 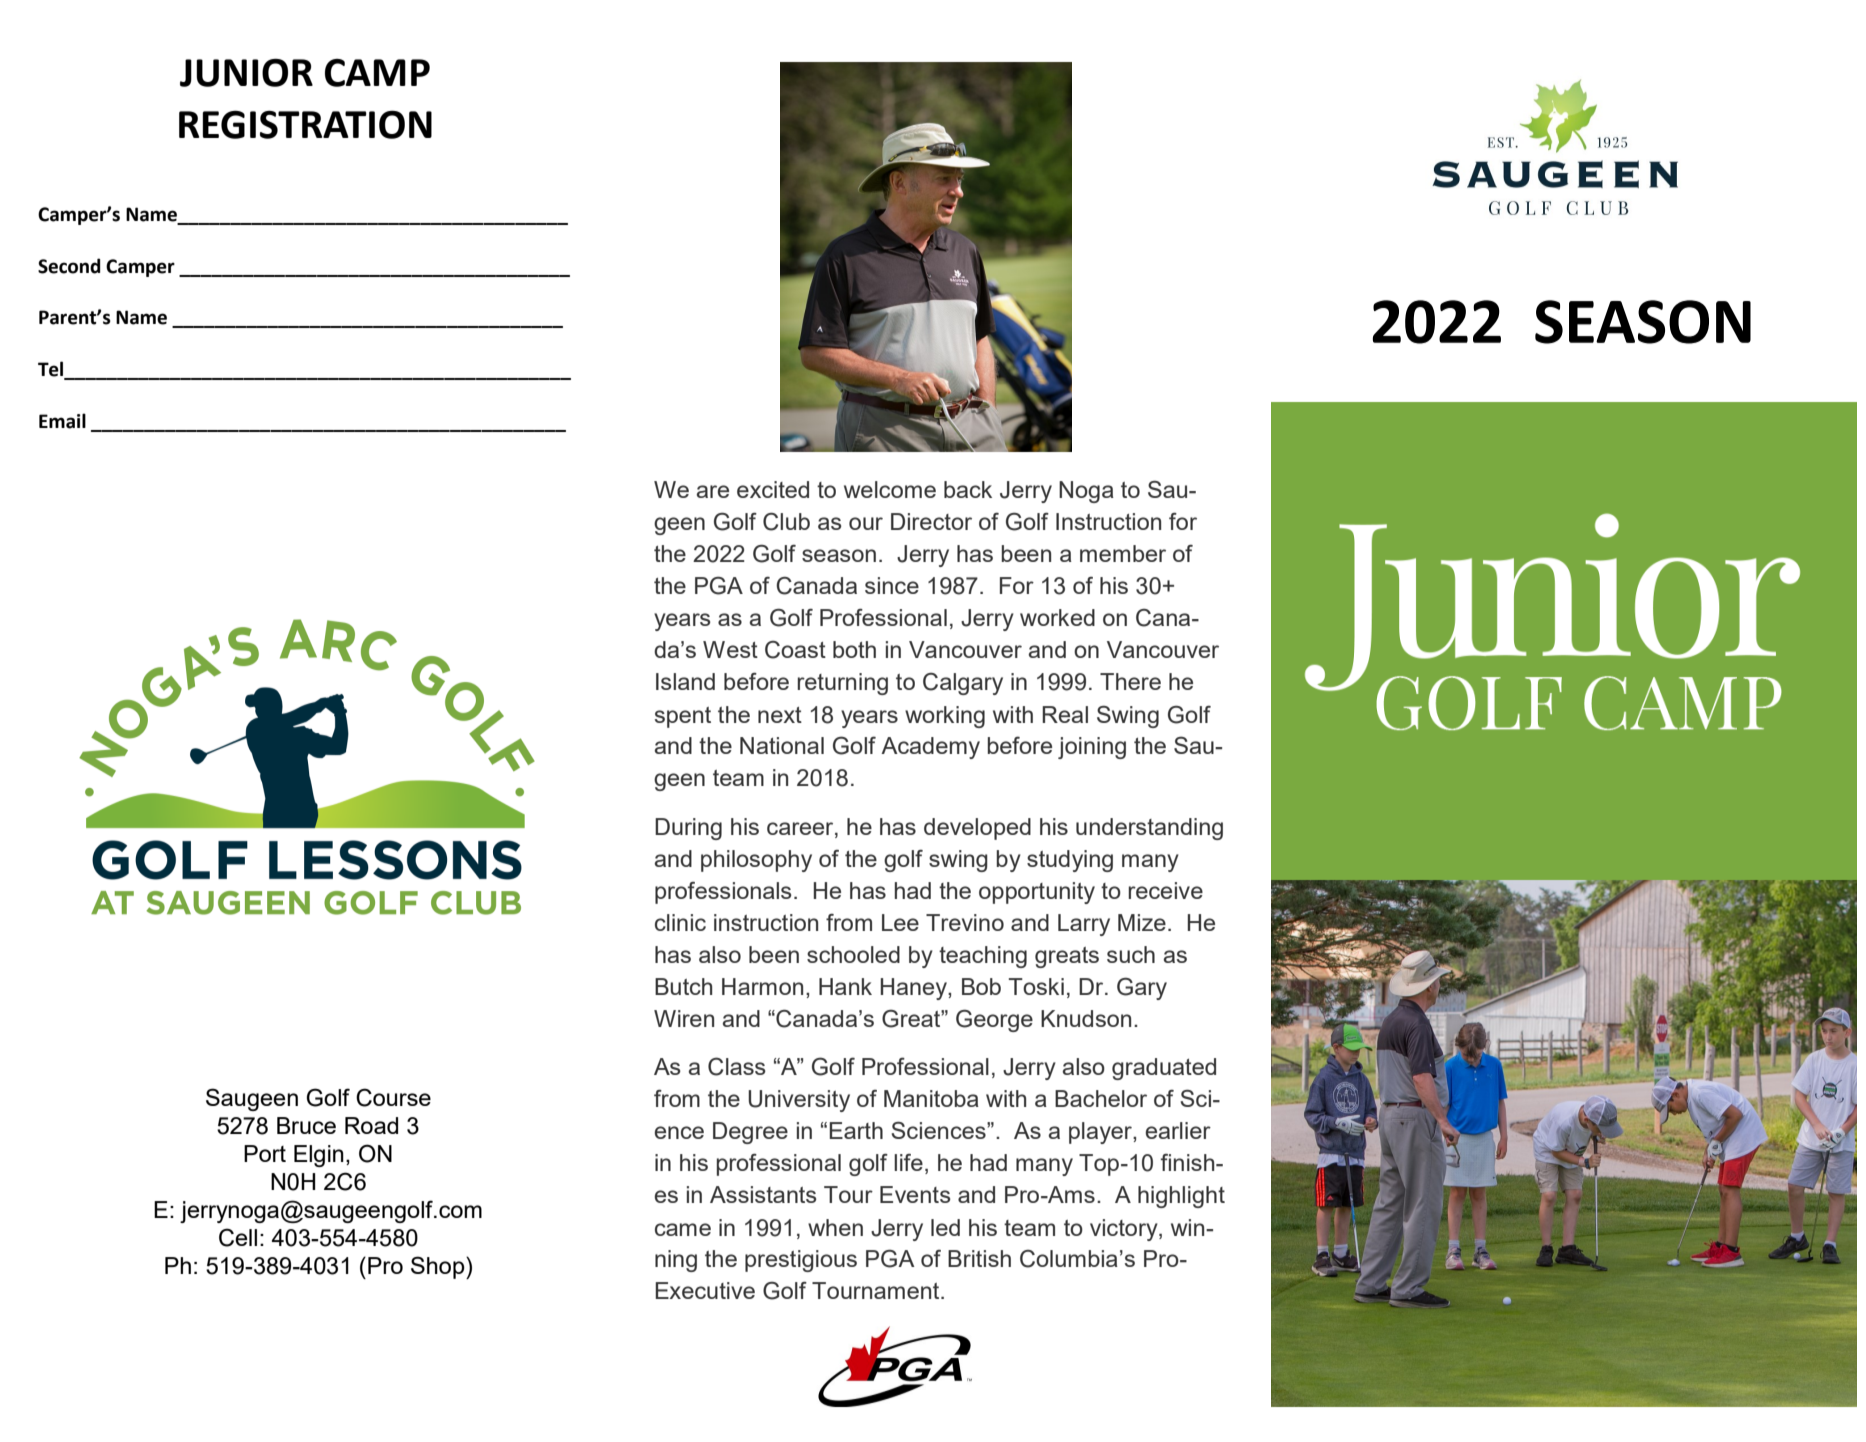 I want to click on Director, so click(x=931, y=521).
